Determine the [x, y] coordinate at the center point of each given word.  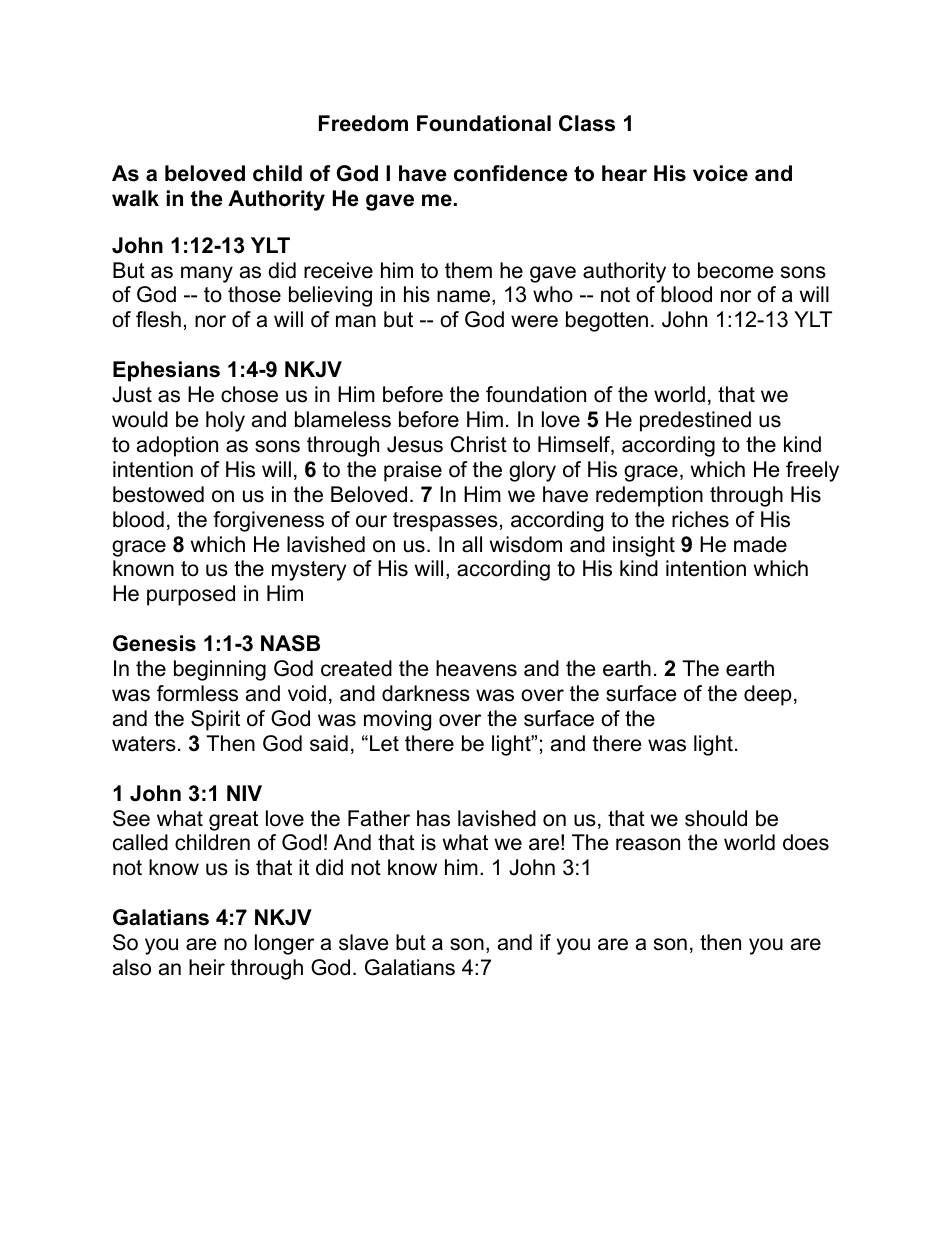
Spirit [215, 720]
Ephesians [166, 371]
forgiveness [268, 521]
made [760, 544]
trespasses [445, 522]
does [806, 842]
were [534, 321]
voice [720, 173]
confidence [511, 173]
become [735, 270]
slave [363, 942]
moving [397, 720]
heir [207, 967]
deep [768, 695]
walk [135, 198]
